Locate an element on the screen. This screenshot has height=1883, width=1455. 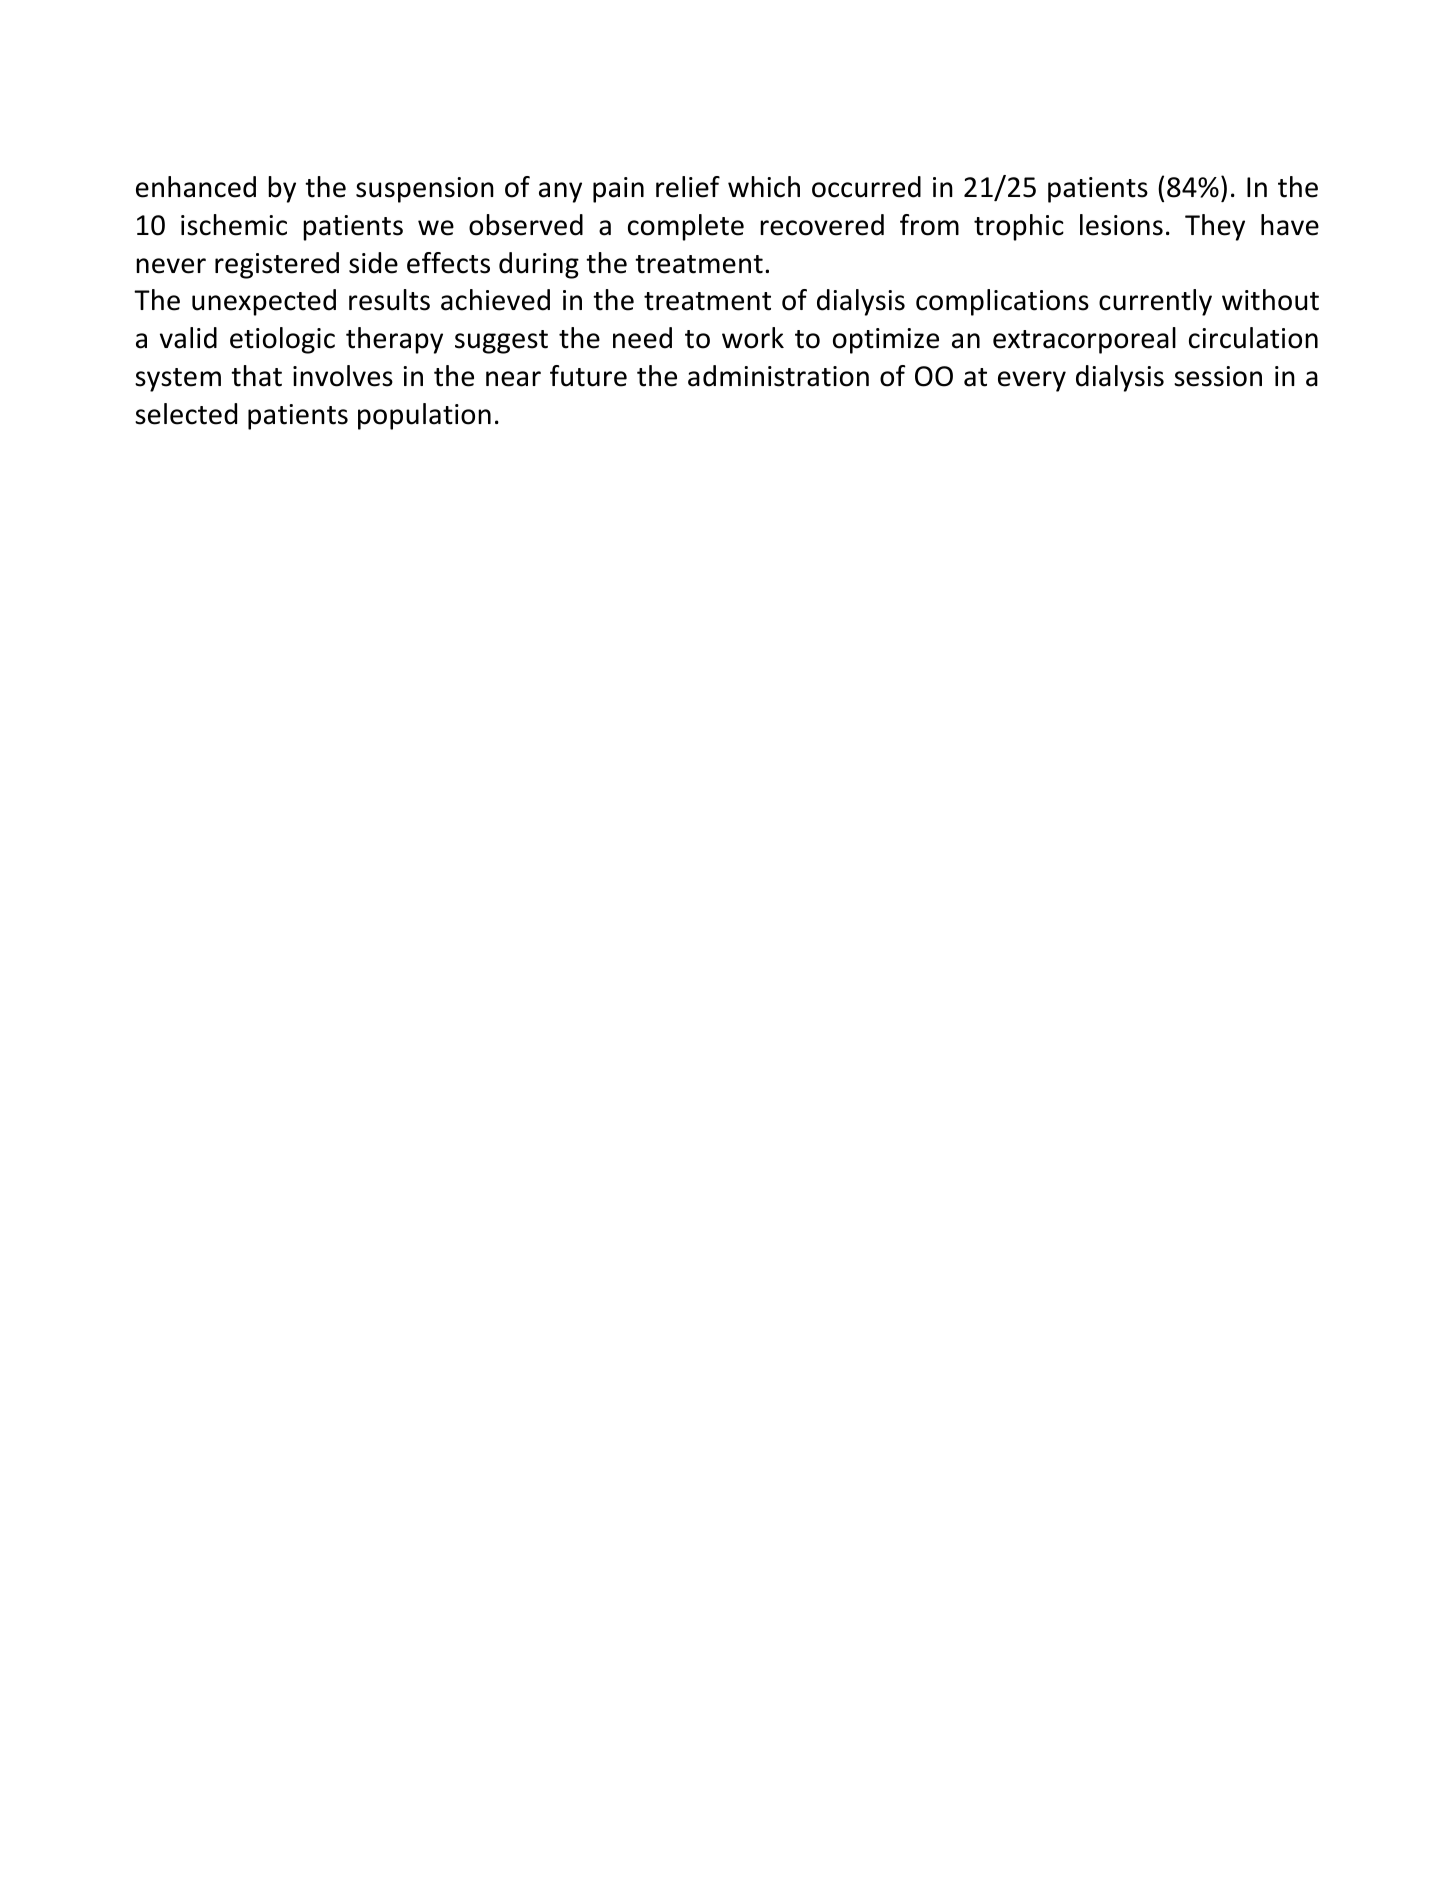
which is located at coordinates (764, 187).
